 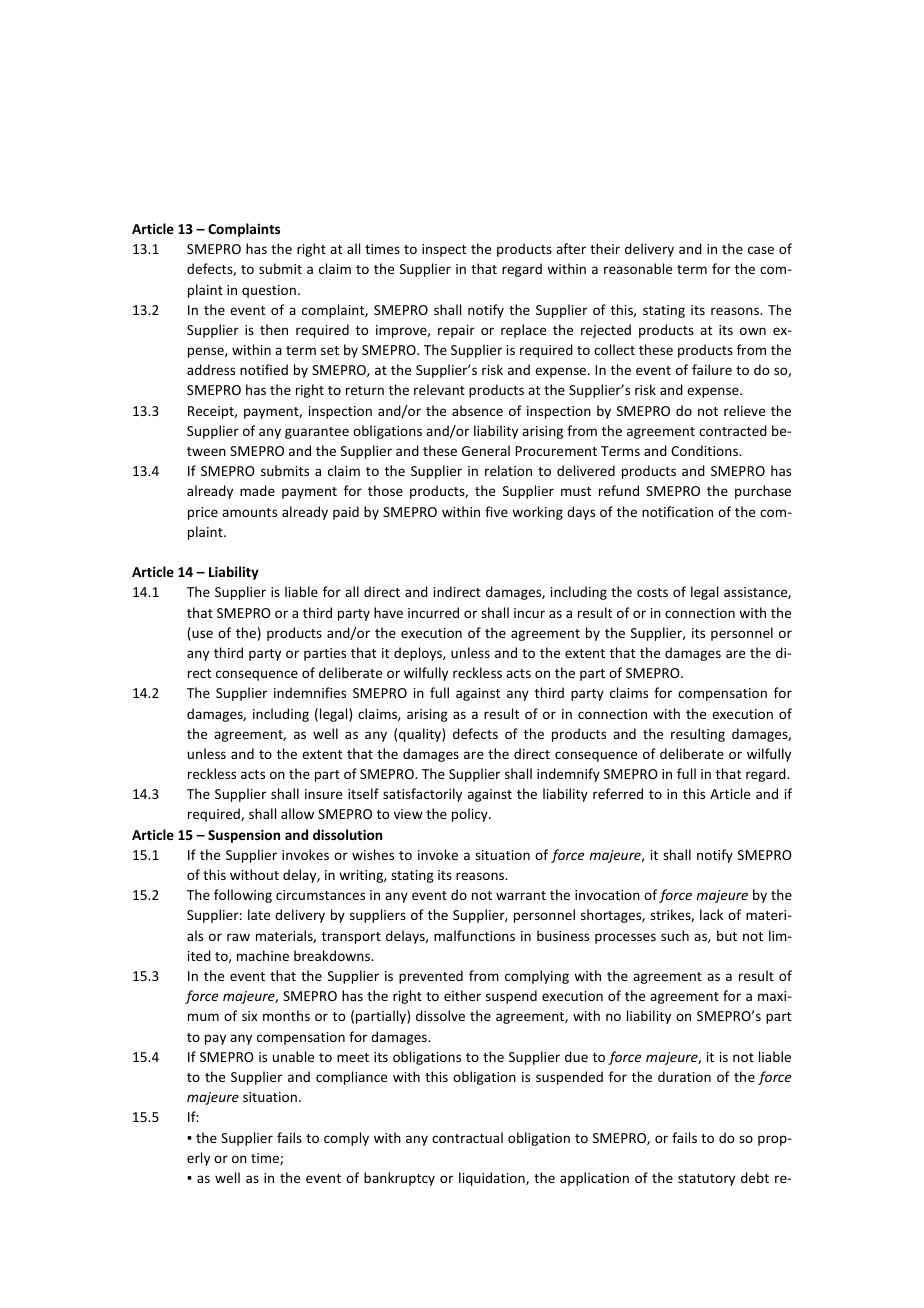 What do you see at coordinates (456, 331) in the image?
I see `repair` at bounding box center [456, 331].
